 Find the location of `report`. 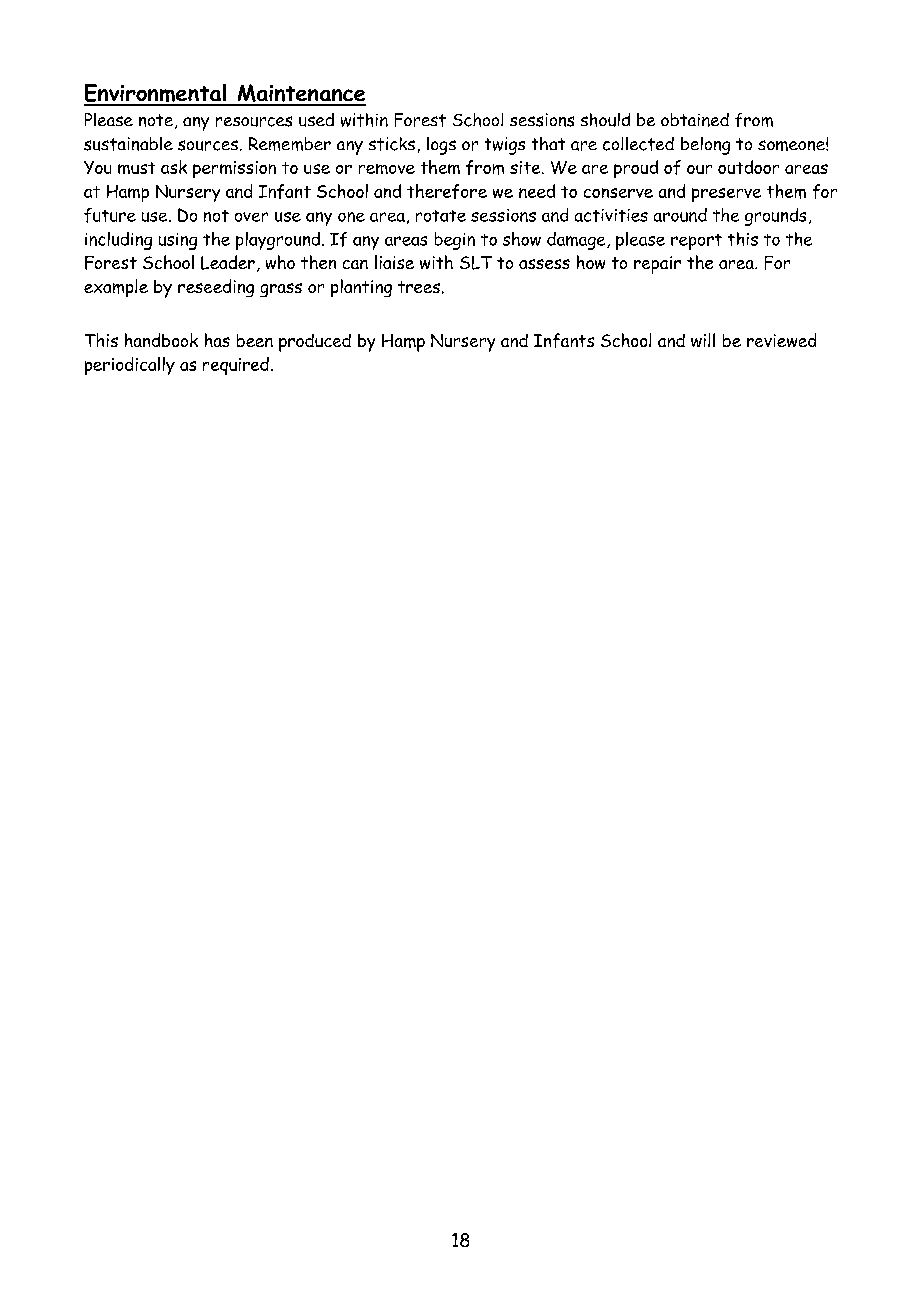

report is located at coordinates (696, 242).
